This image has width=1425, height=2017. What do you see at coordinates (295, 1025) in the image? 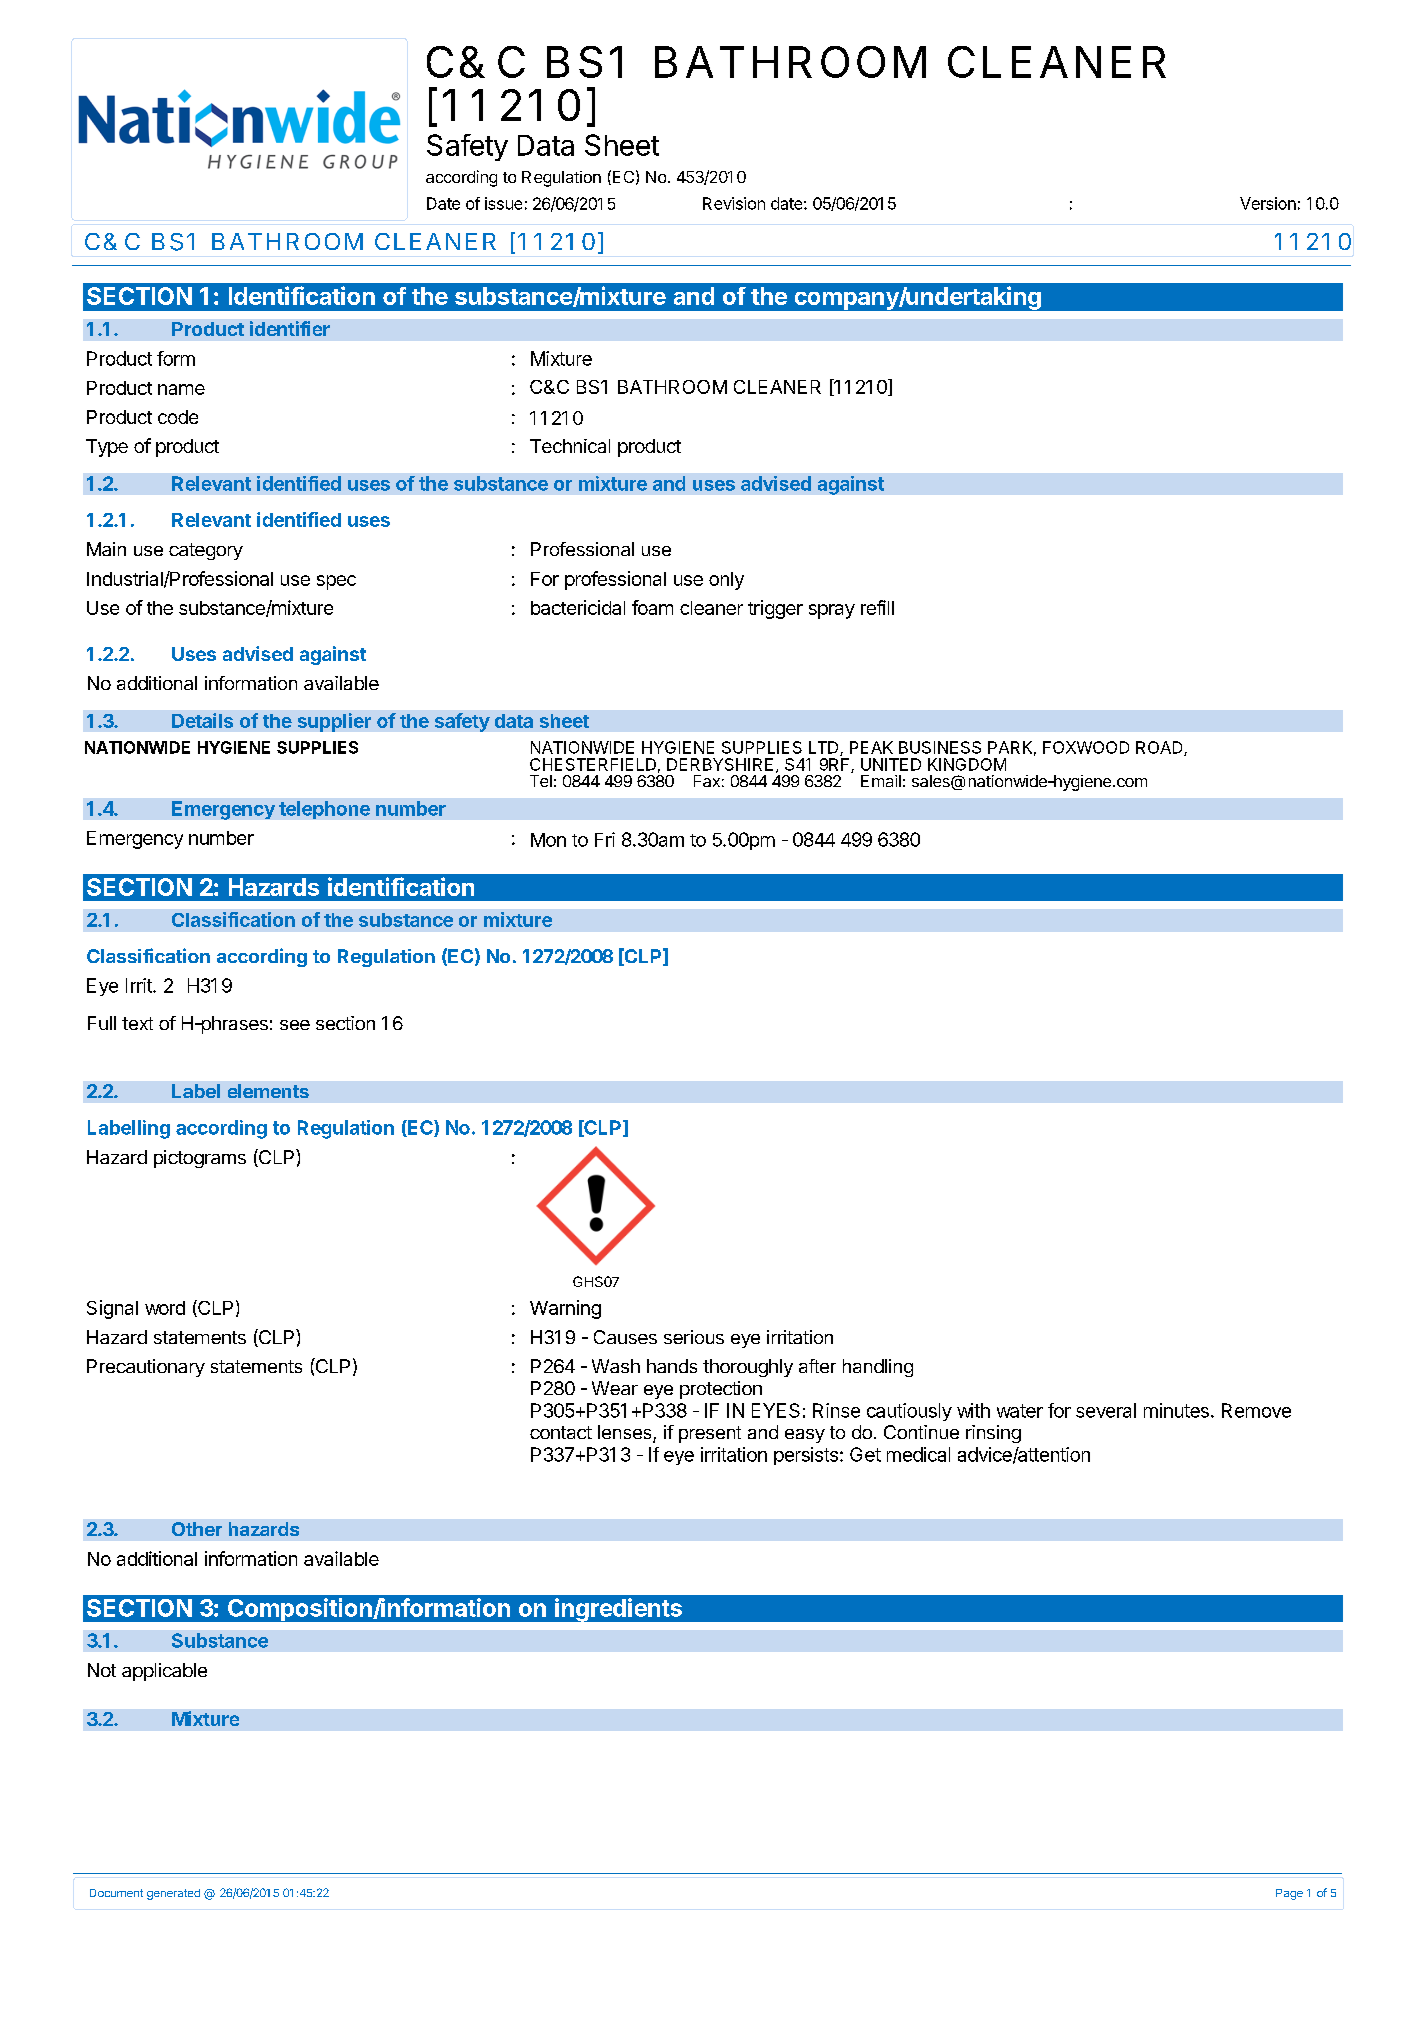
I see `see` at bounding box center [295, 1025].
